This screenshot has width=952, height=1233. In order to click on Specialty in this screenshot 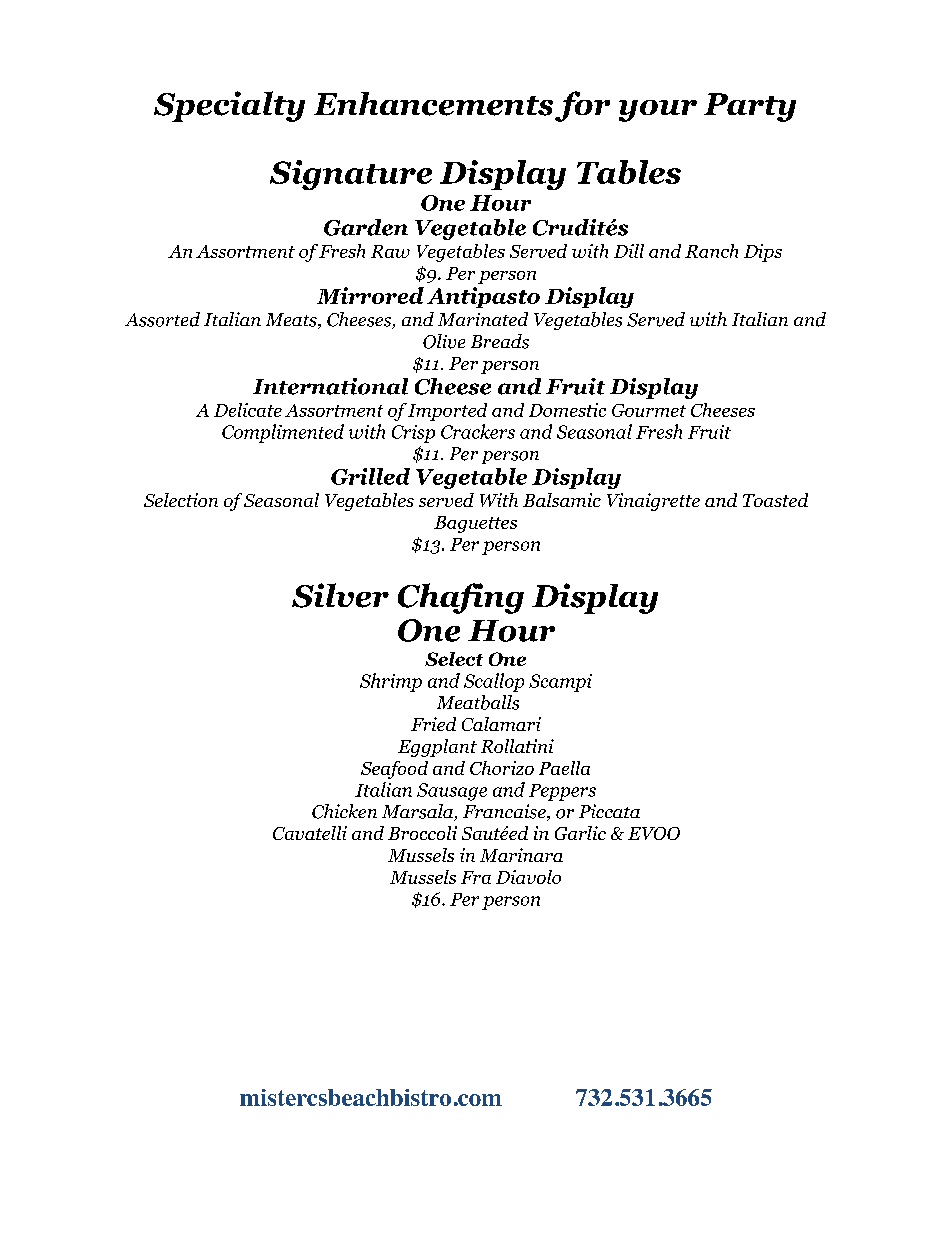, I will do `click(229, 106)`.
